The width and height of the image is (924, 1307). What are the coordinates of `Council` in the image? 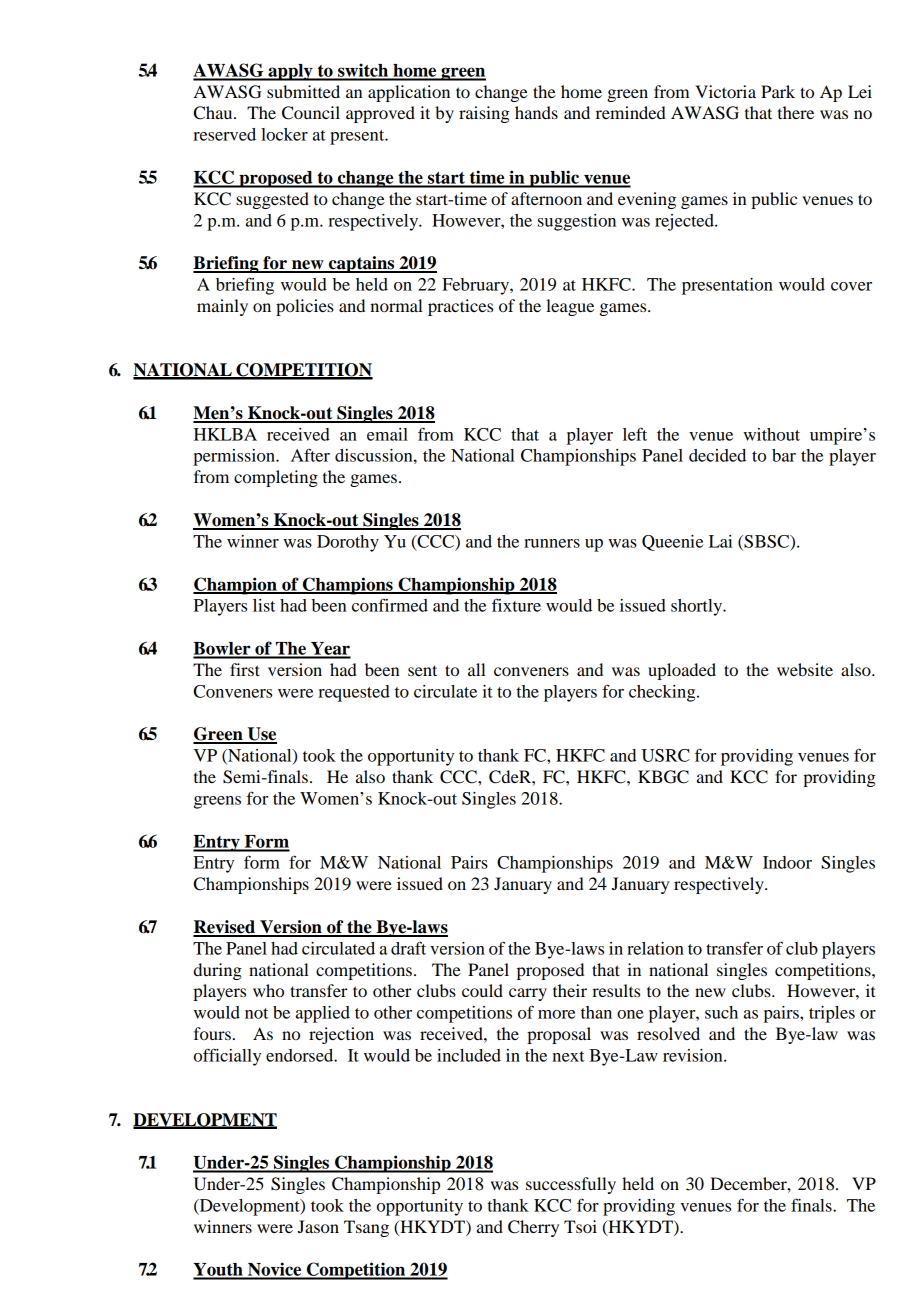 It's located at (311, 113).
